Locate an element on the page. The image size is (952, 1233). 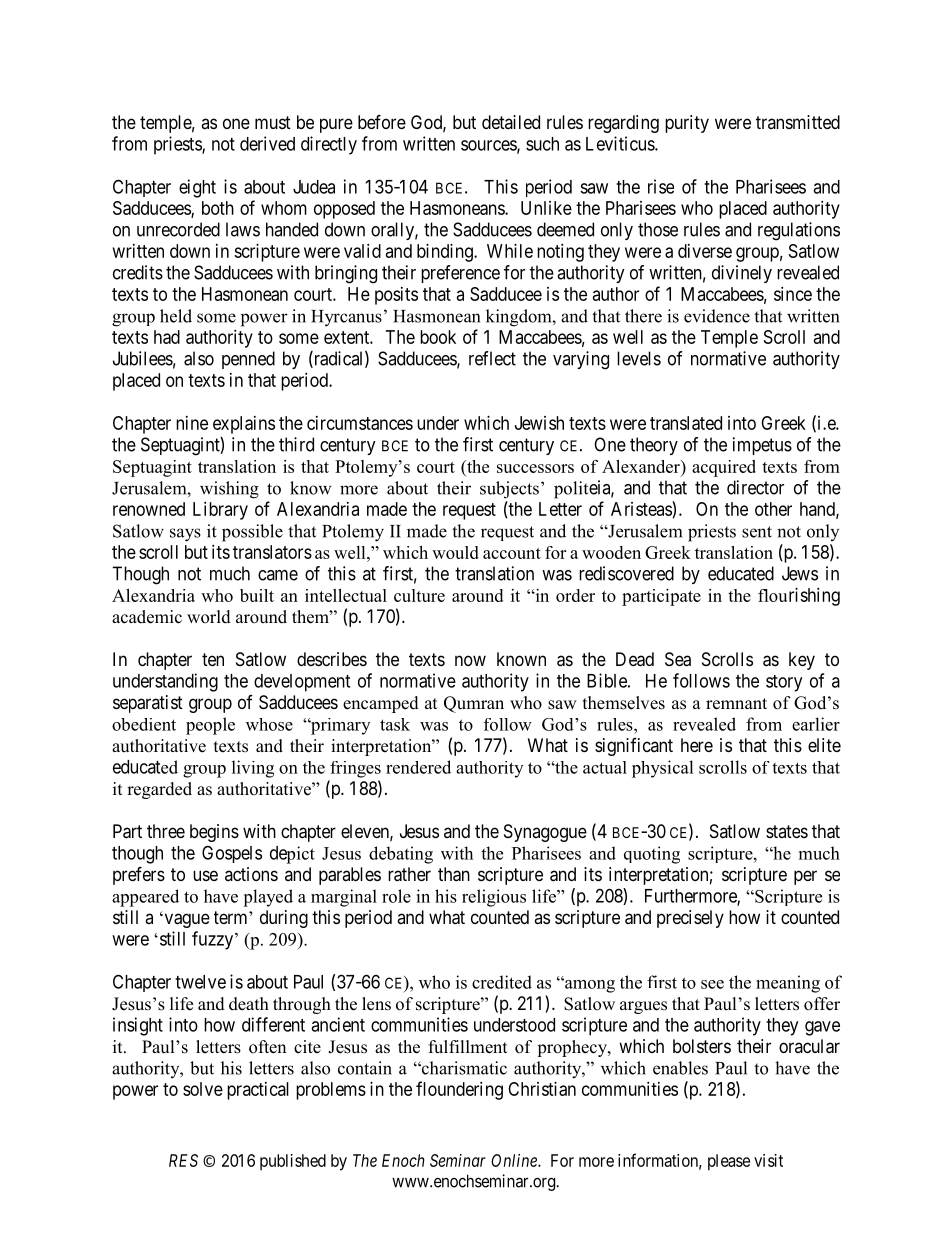
world is located at coordinates (209, 617).
